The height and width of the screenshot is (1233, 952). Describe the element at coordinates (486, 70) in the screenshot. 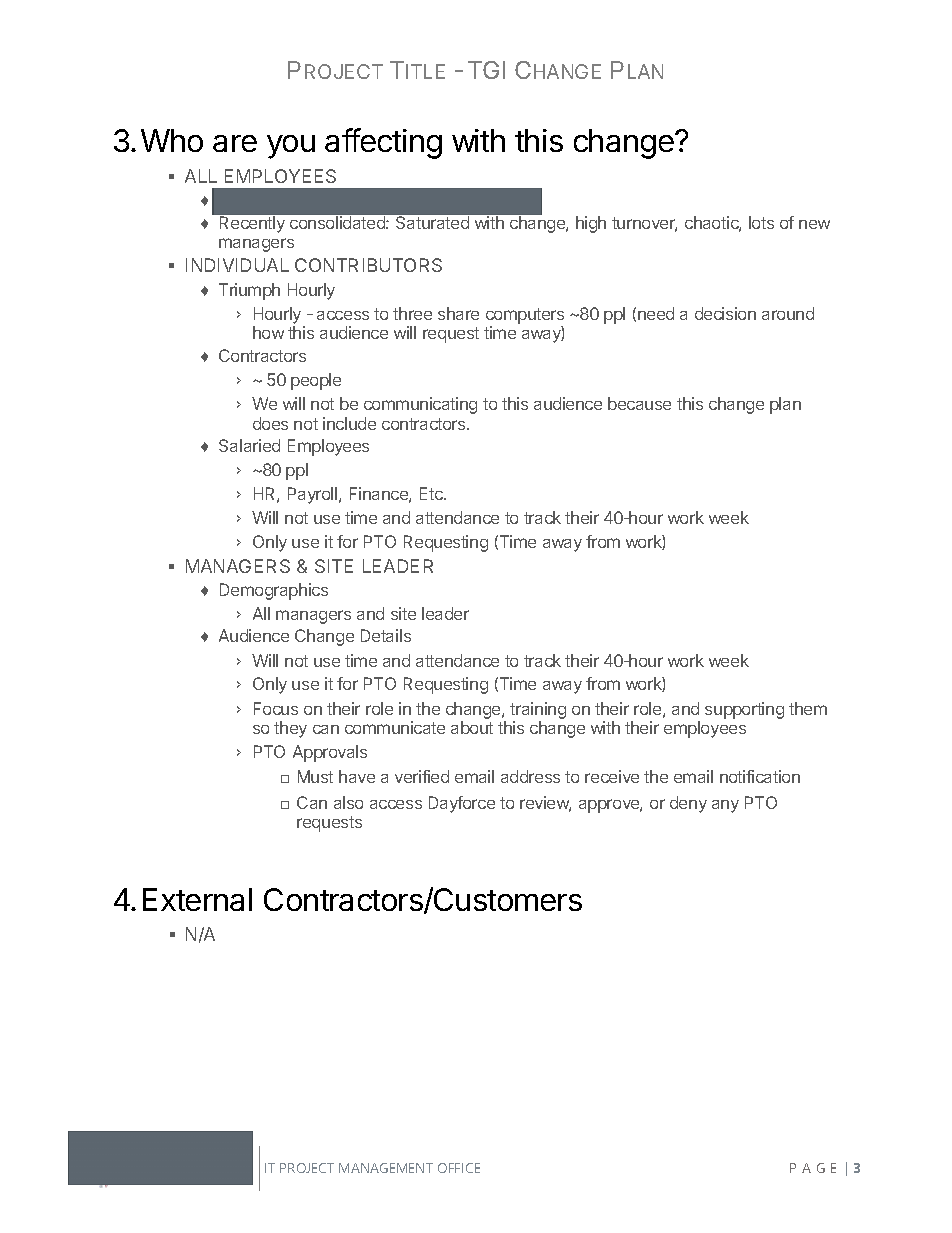

I see `TGI` at that location.
